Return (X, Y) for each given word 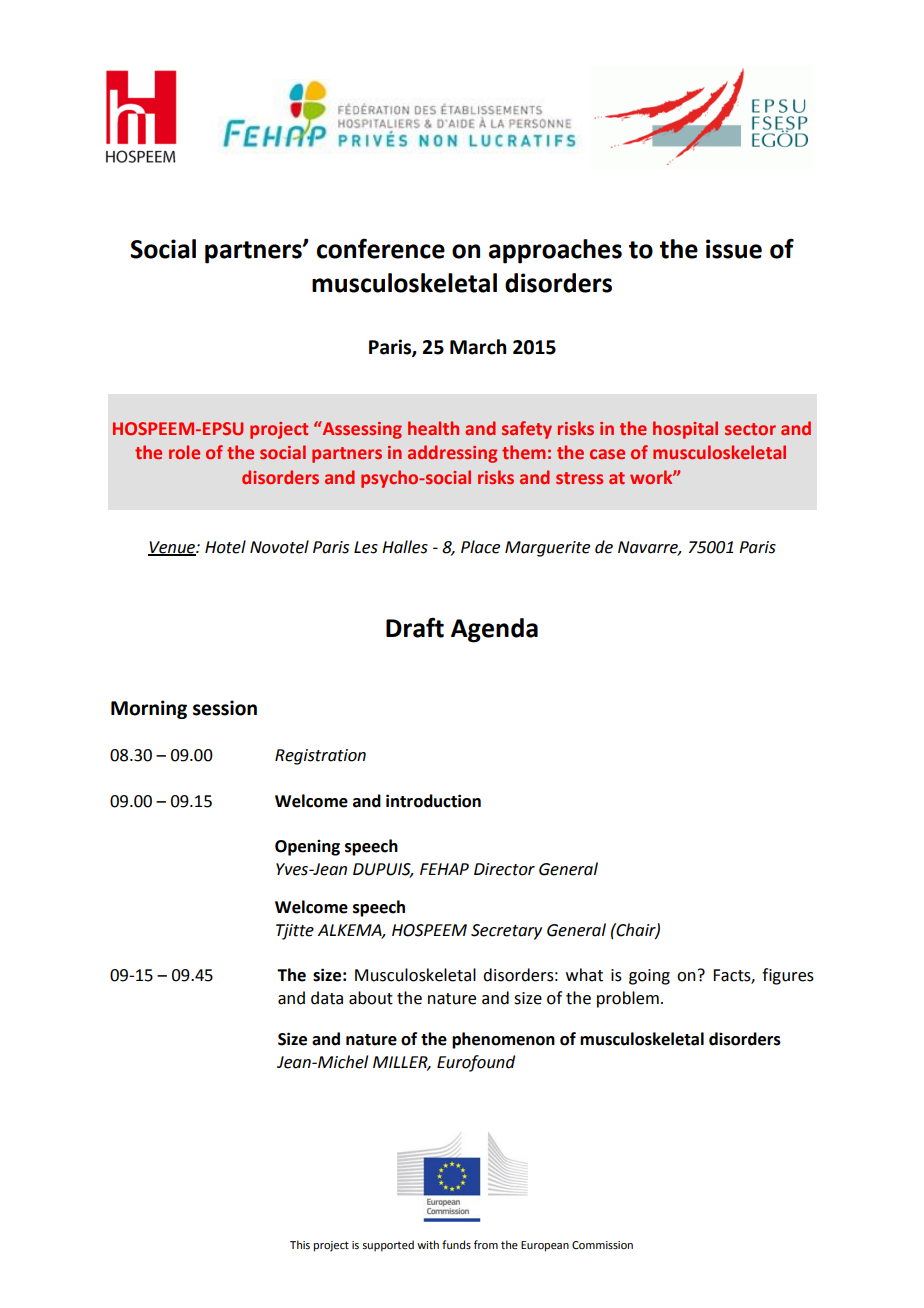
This (300, 1244)
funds (456, 1244)
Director (504, 869)
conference (381, 248)
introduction (433, 801)
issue (734, 249)
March (478, 347)
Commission (602, 1245)
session (225, 708)
